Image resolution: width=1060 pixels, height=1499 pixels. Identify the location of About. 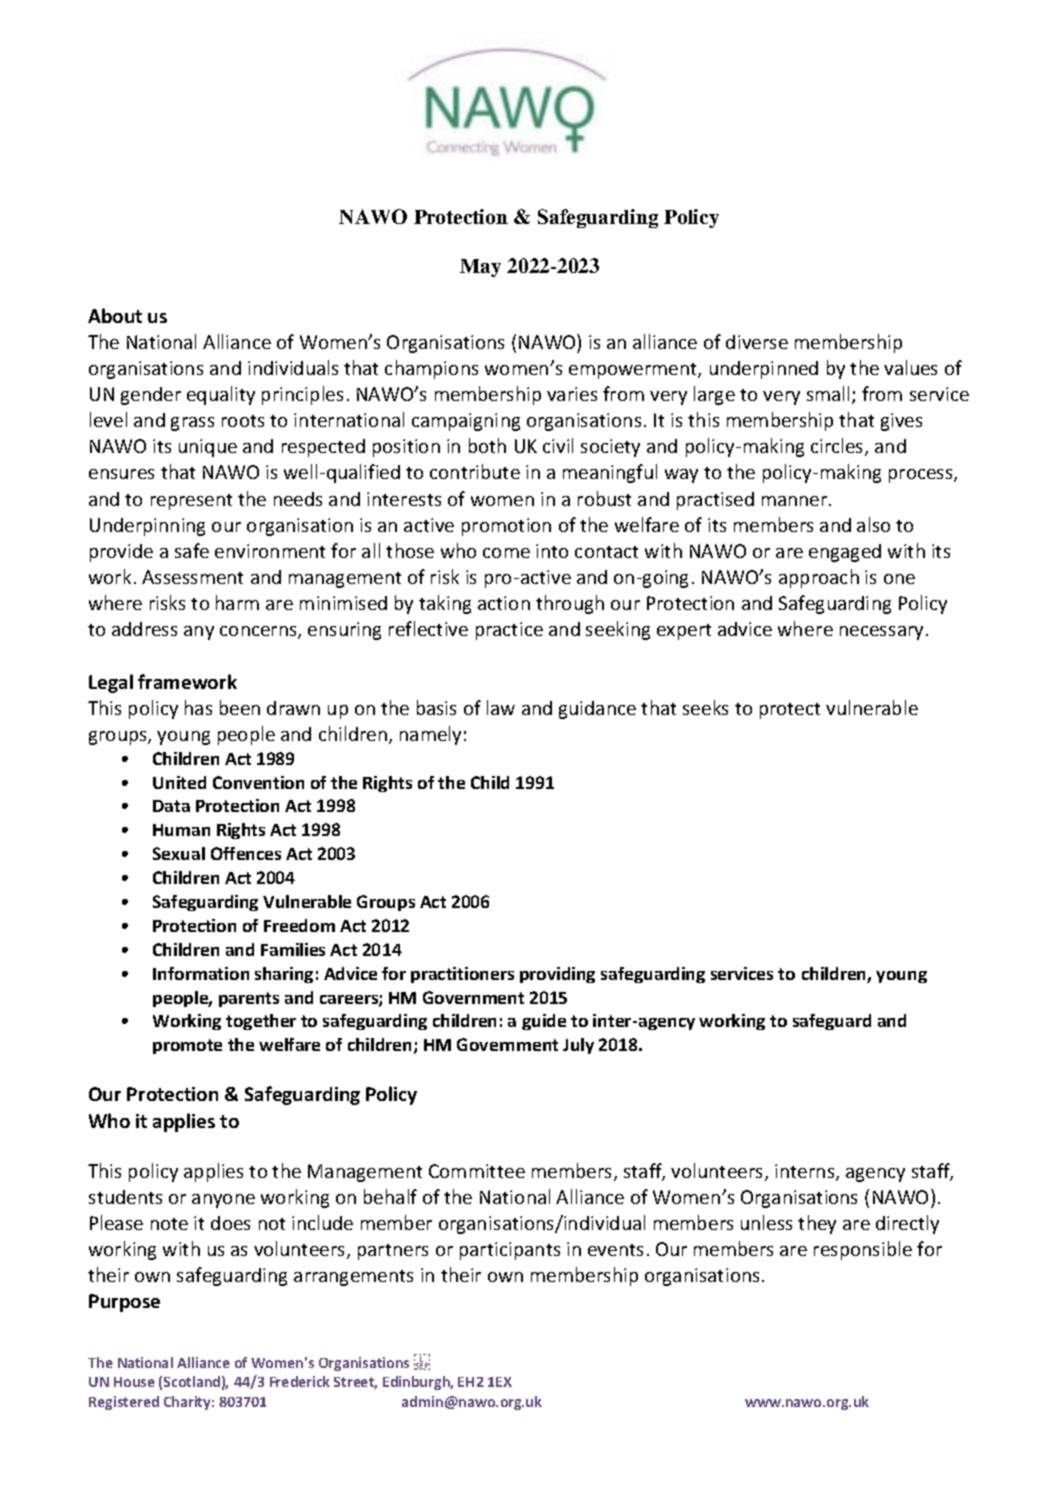
(115, 315).
